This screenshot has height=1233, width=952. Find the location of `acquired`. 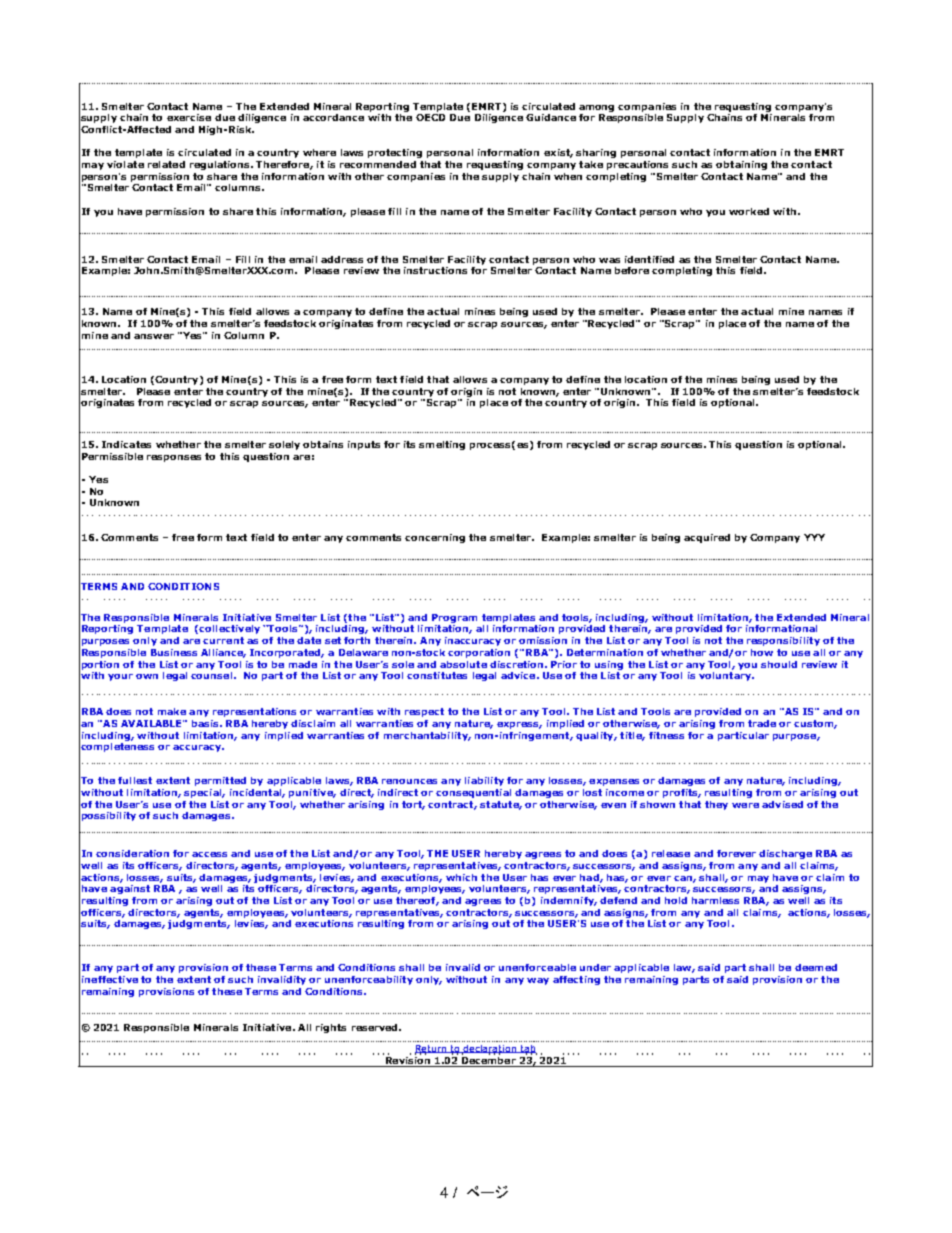

acquired is located at coordinates (707, 538).
